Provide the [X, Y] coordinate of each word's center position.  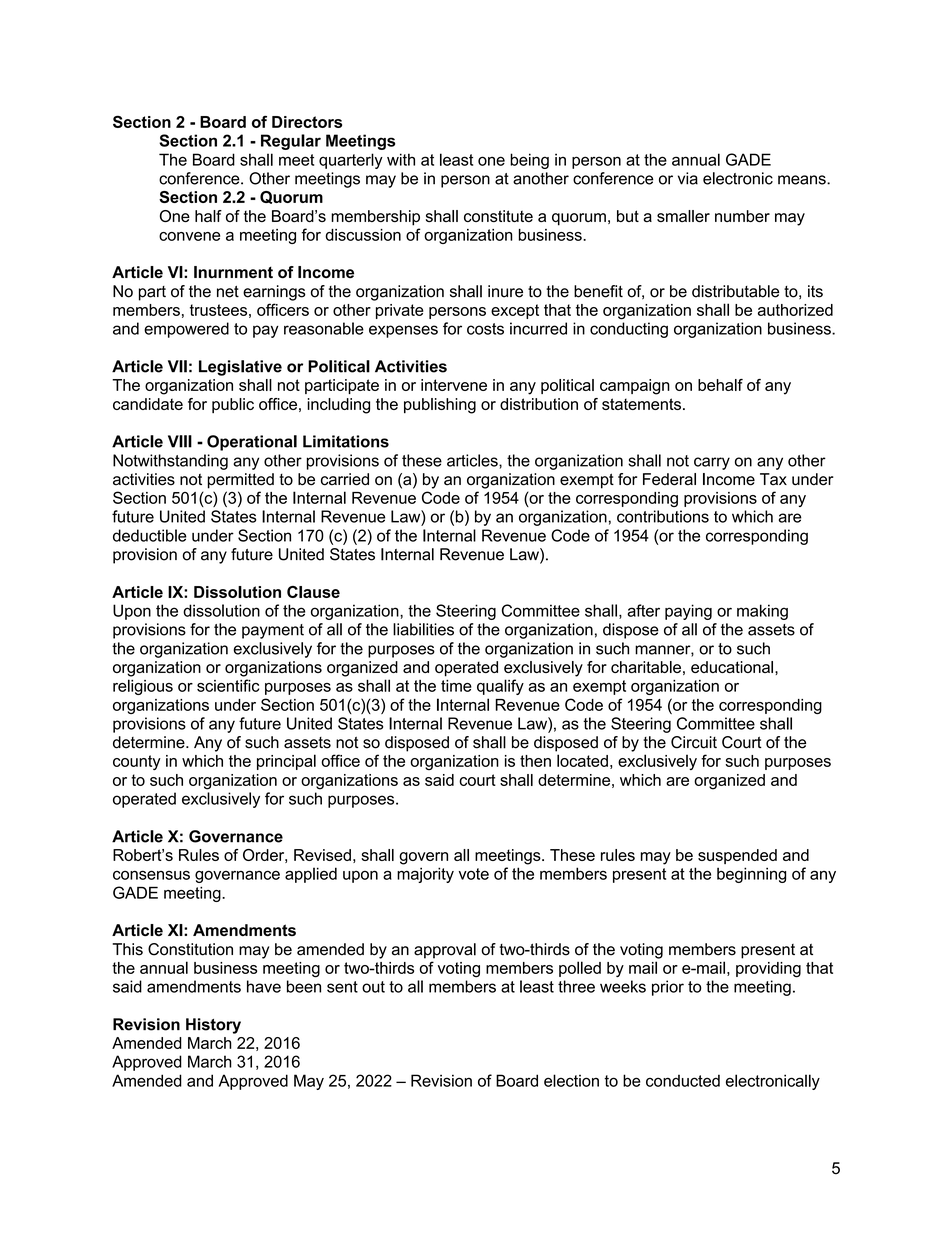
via [688, 178]
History [213, 1026]
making [762, 612]
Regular [291, 142]
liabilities [423, 629]
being [529, 161]
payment [273, 631]
